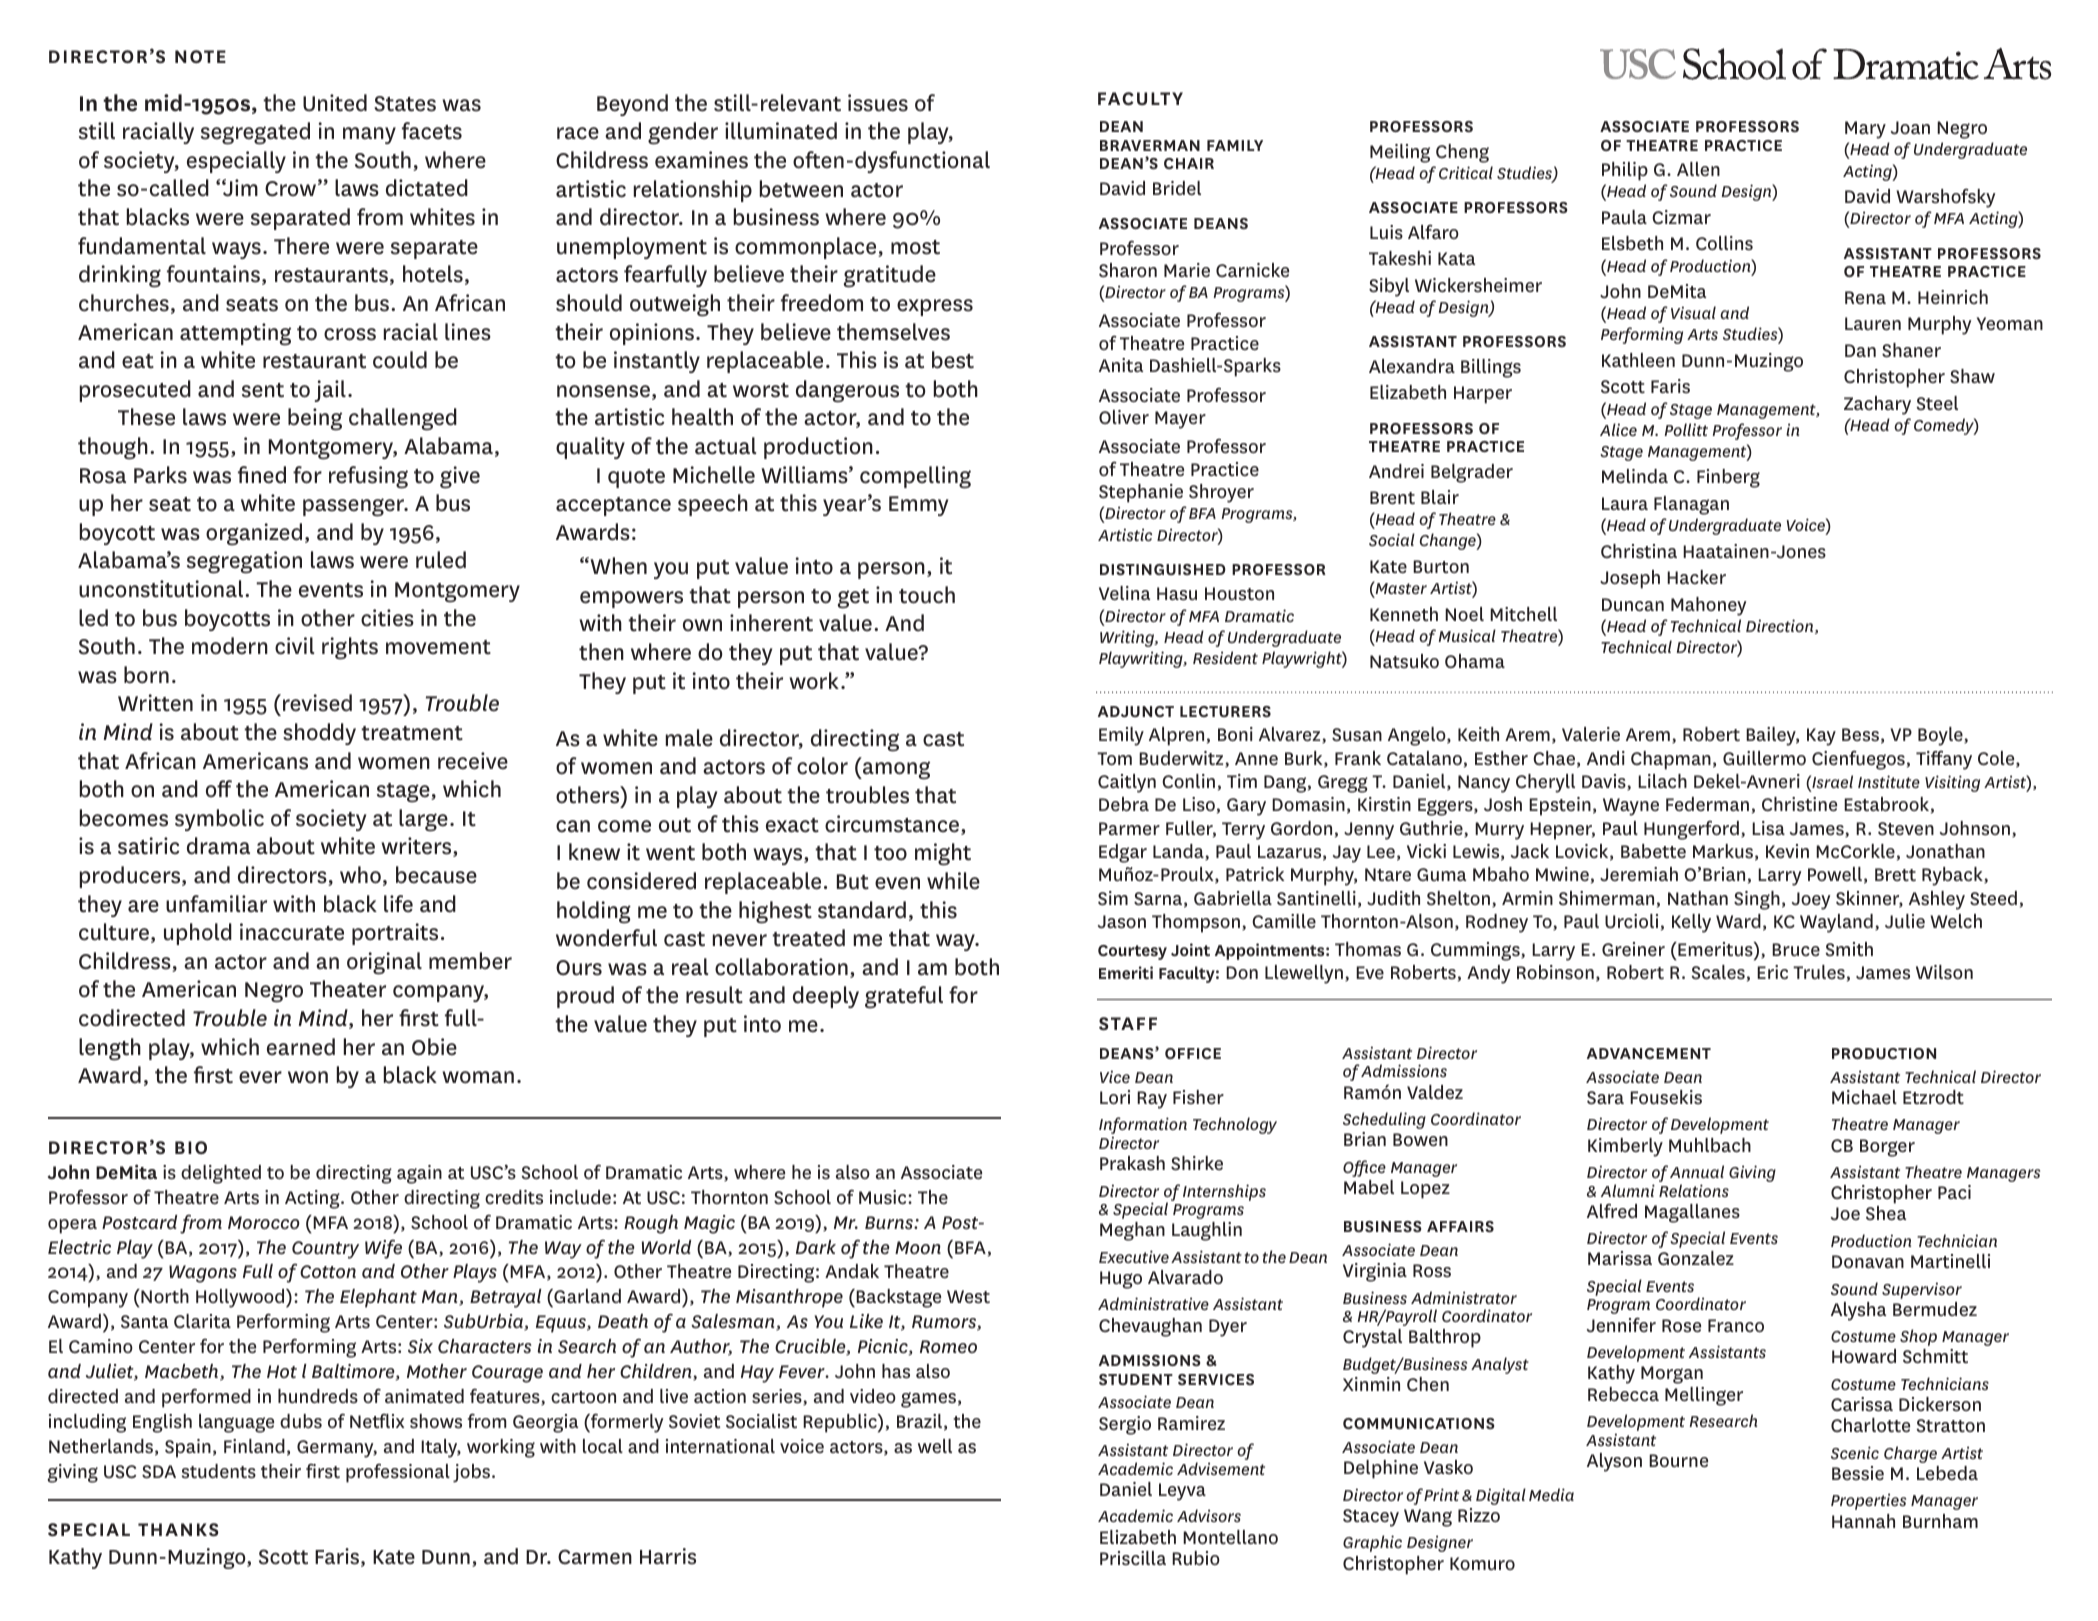 Image resolution: width=2098 pixels, height=1621 pixels. What do you see at coordinates (335, 103) in the page?
I see `United` at bounding box center [335, 103].
